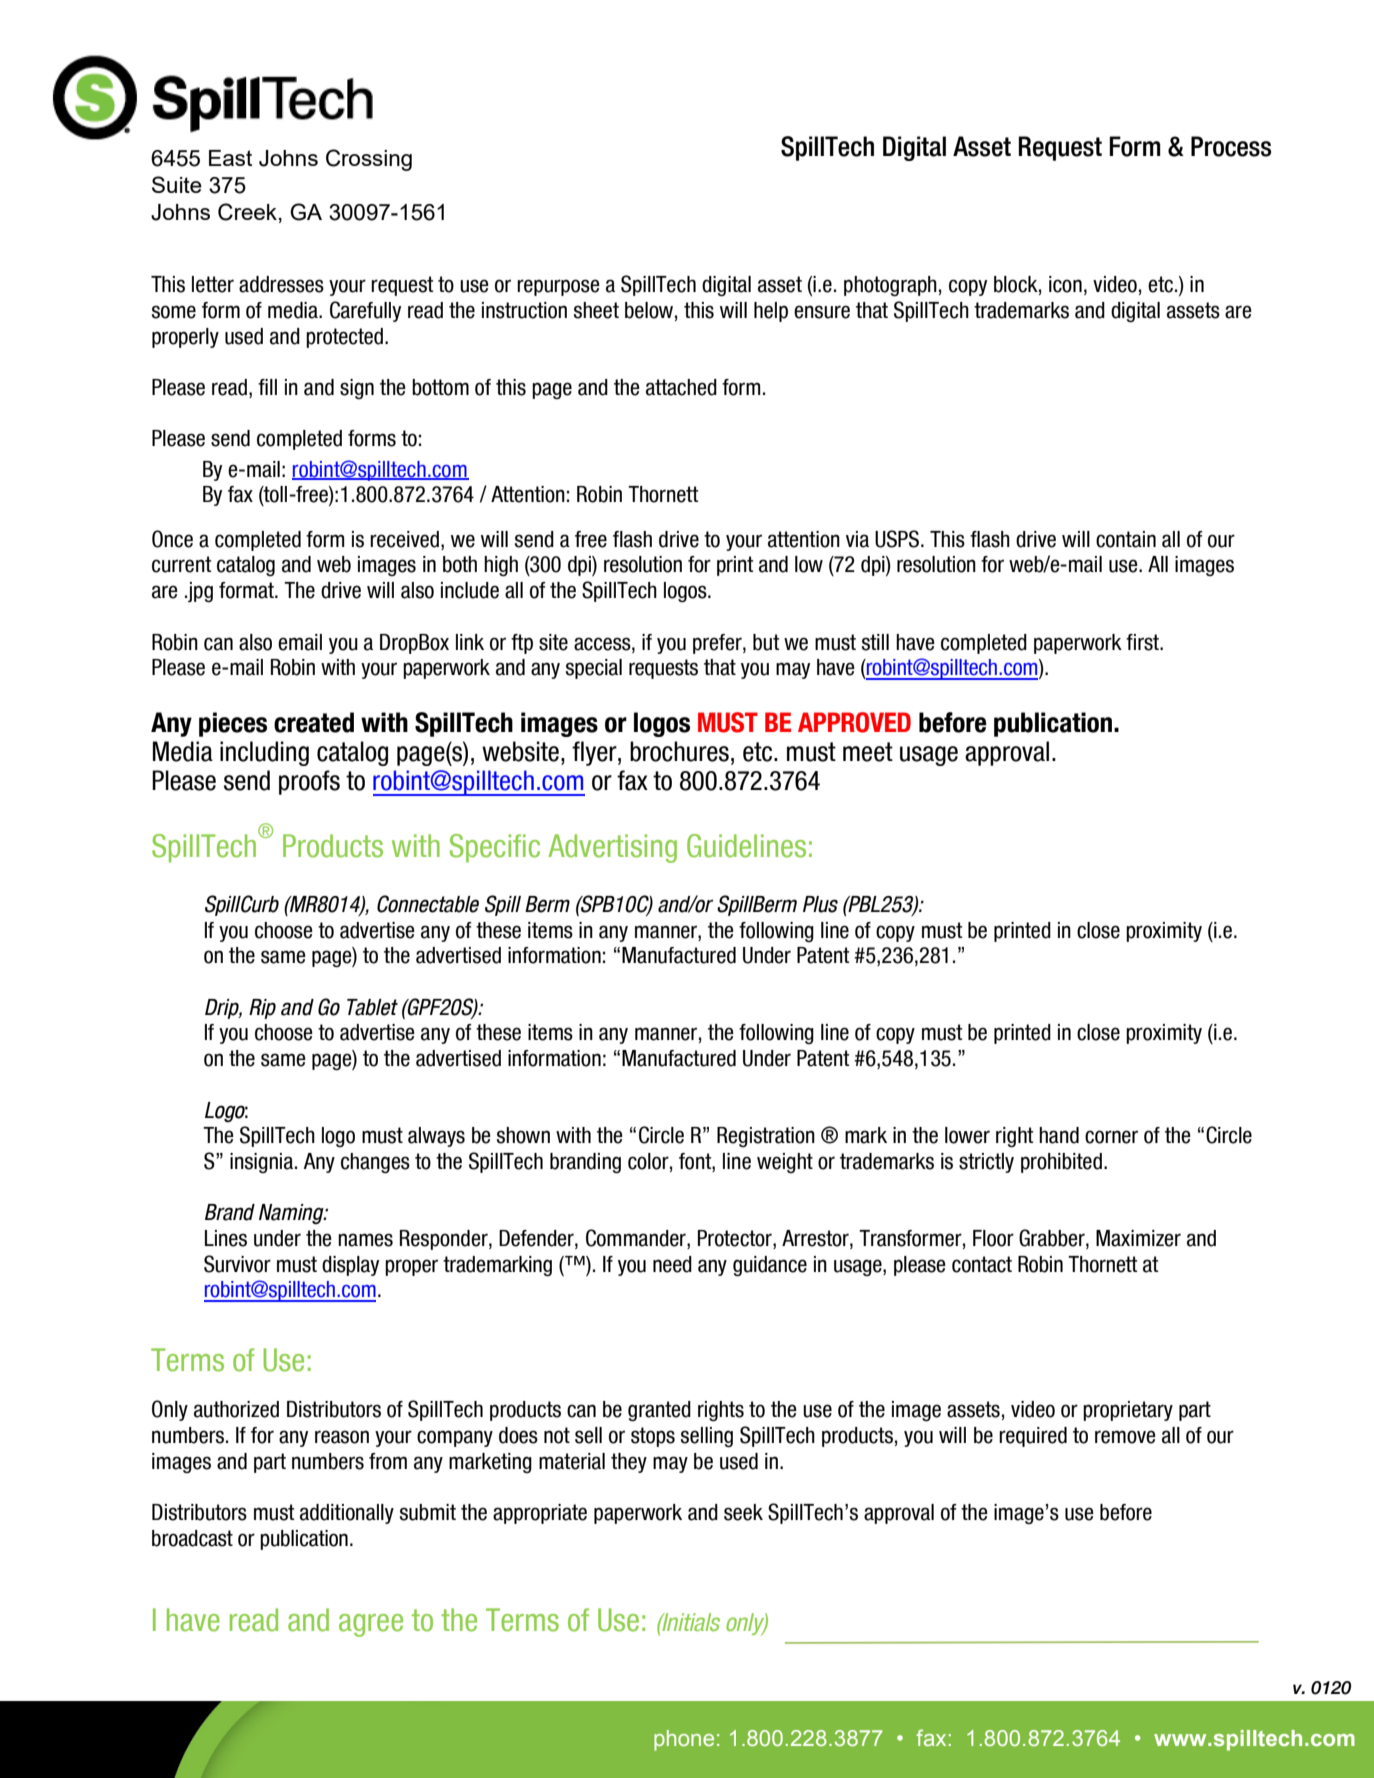 This page has height=1778, width=1374. What do you see at coordinates (1125, 1437) in the page?
I see `remove` at bounding box center [1125, 1437].
